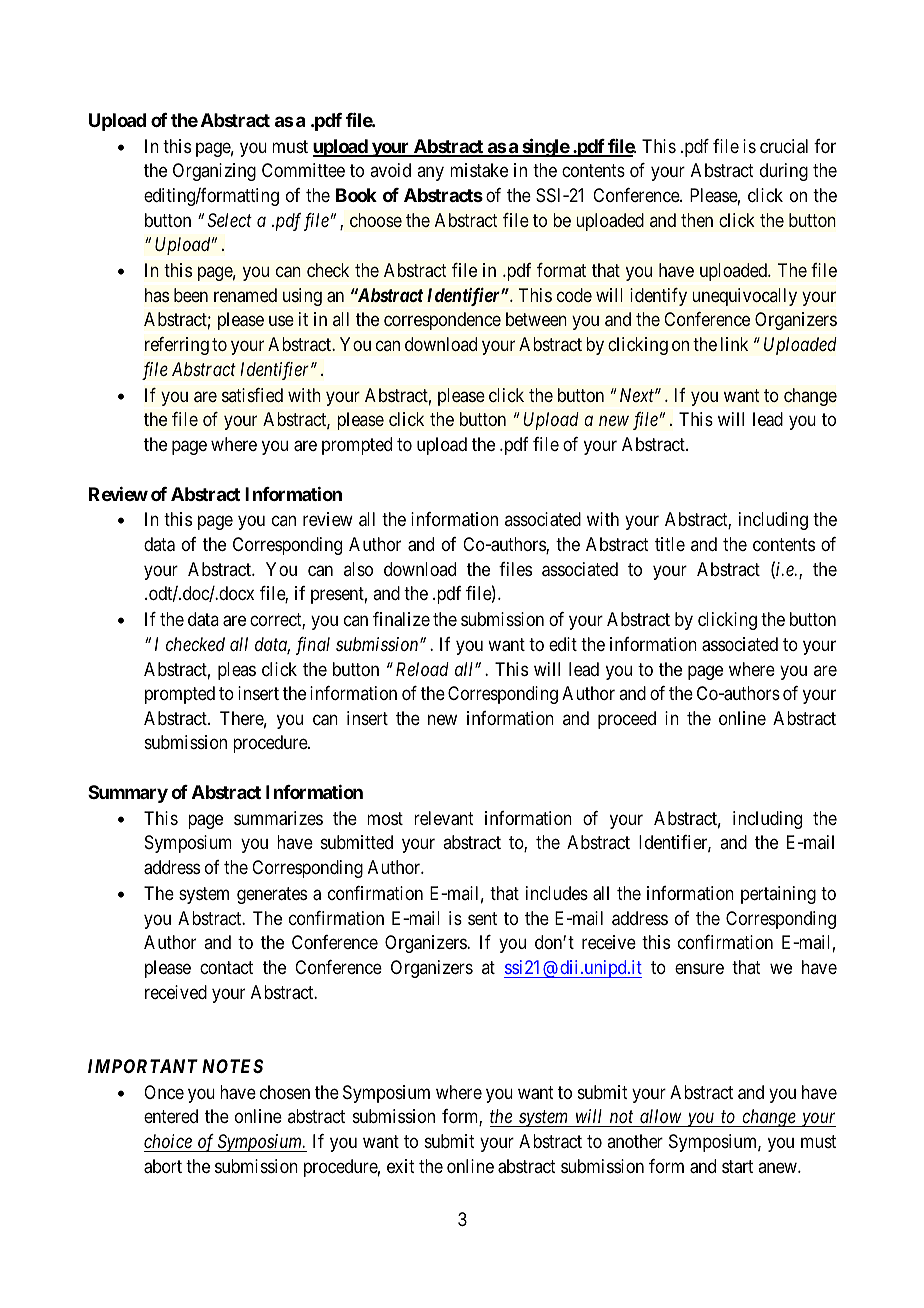 Image resolution: width=924 pixels, height=1308 pixels. What do you see at coordinates (778, 895) in the screenshot?
I see `pertaining` at bounding box center [778, 895].
